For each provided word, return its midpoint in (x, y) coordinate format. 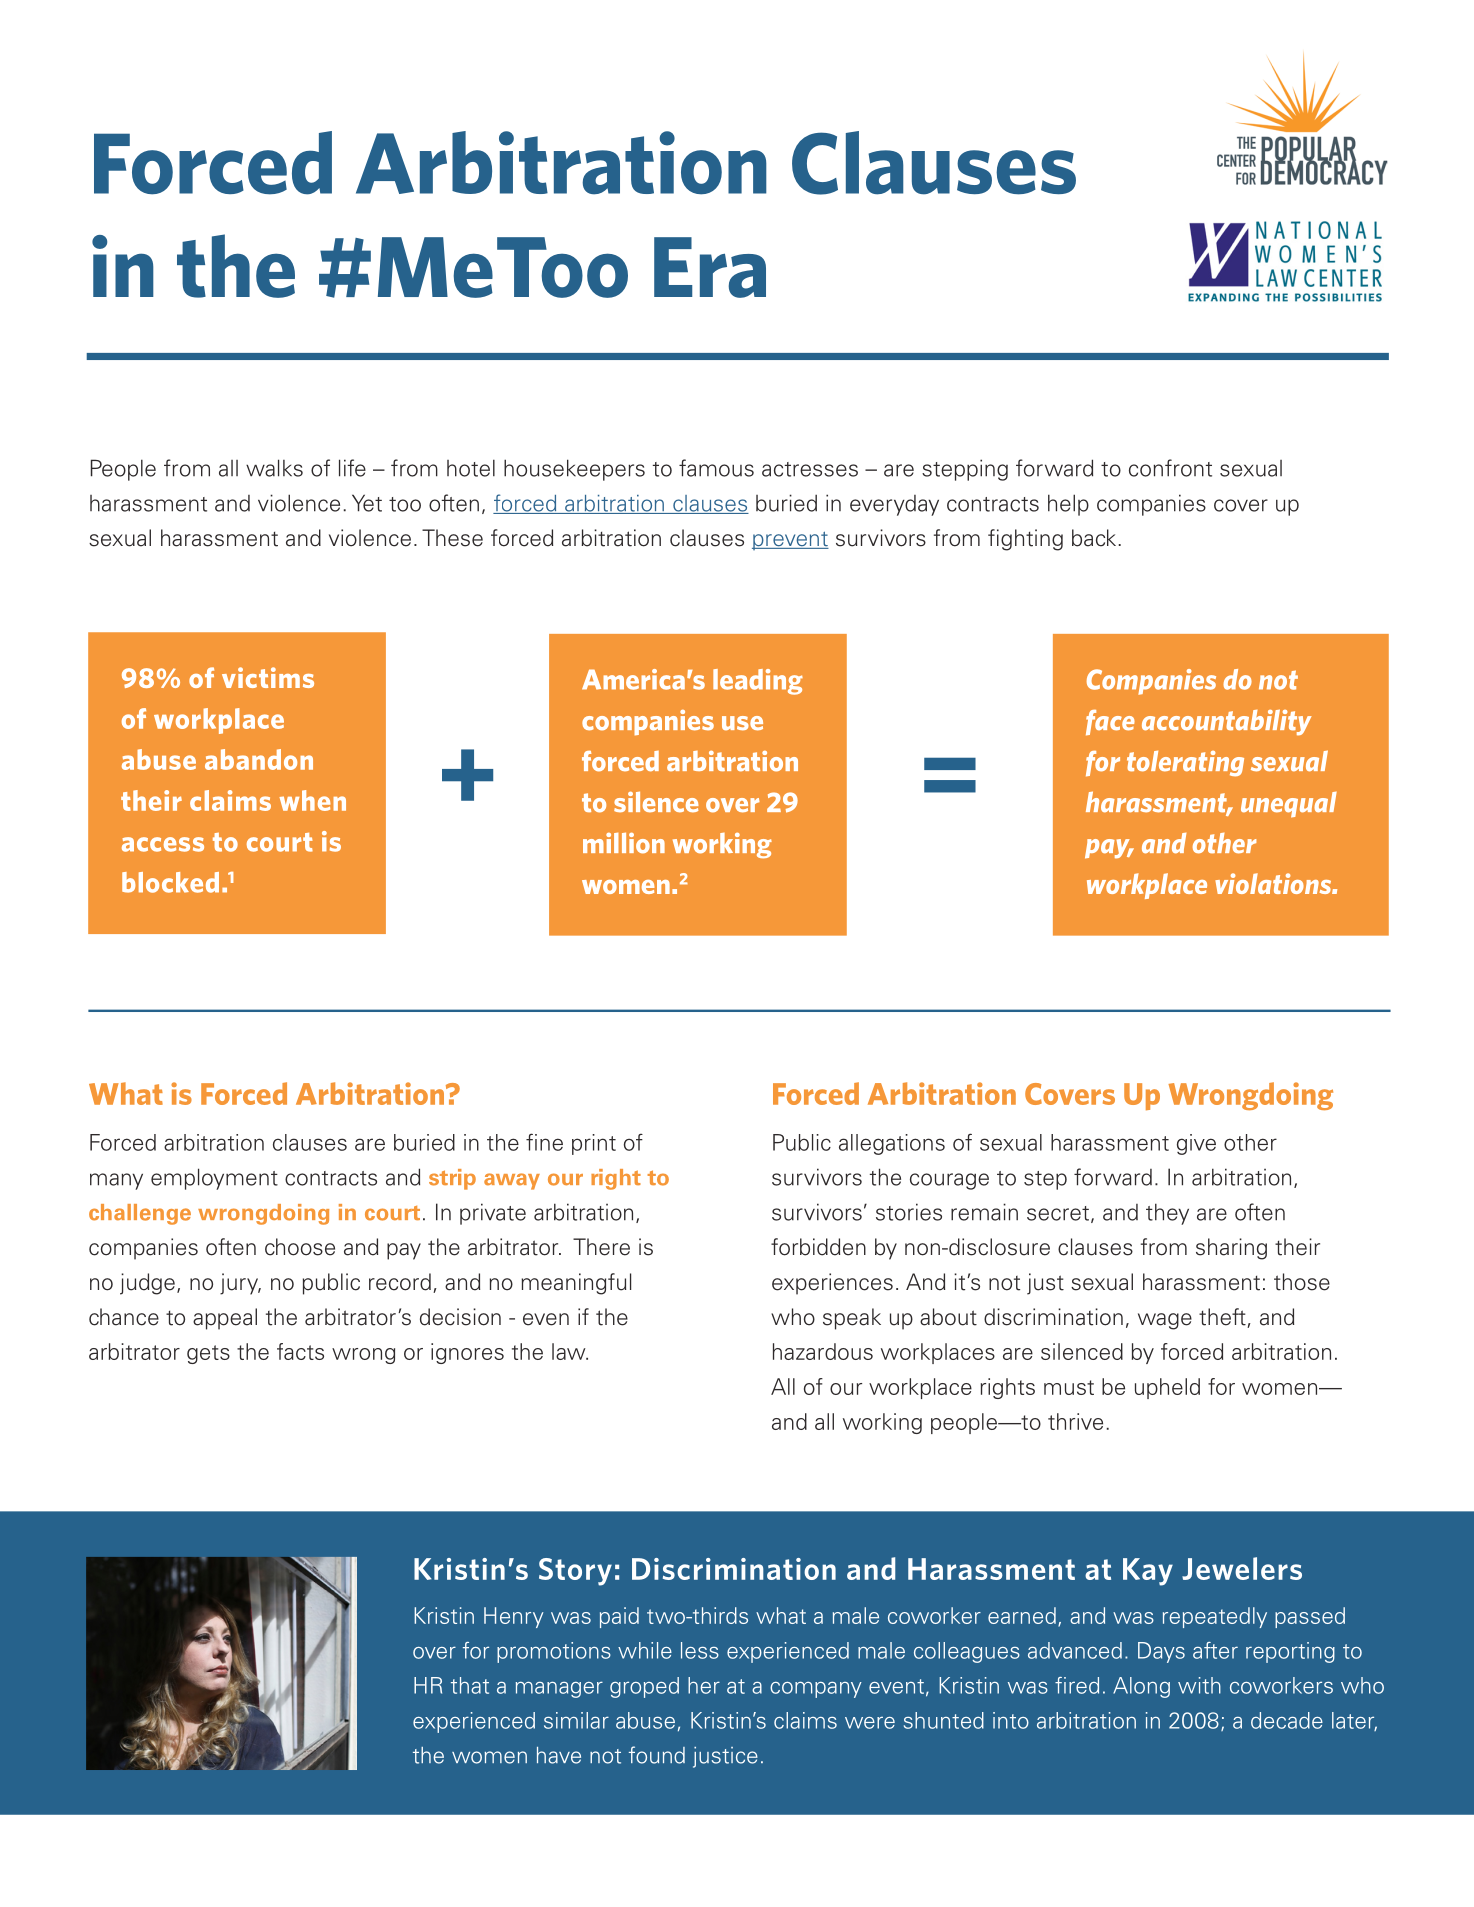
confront (1170, 468)
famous (716, 468)
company (816, 1690)
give (1196, 1144)
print (594, 1144)
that (470, 1685)
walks (274, 468)
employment (214, 1179)
